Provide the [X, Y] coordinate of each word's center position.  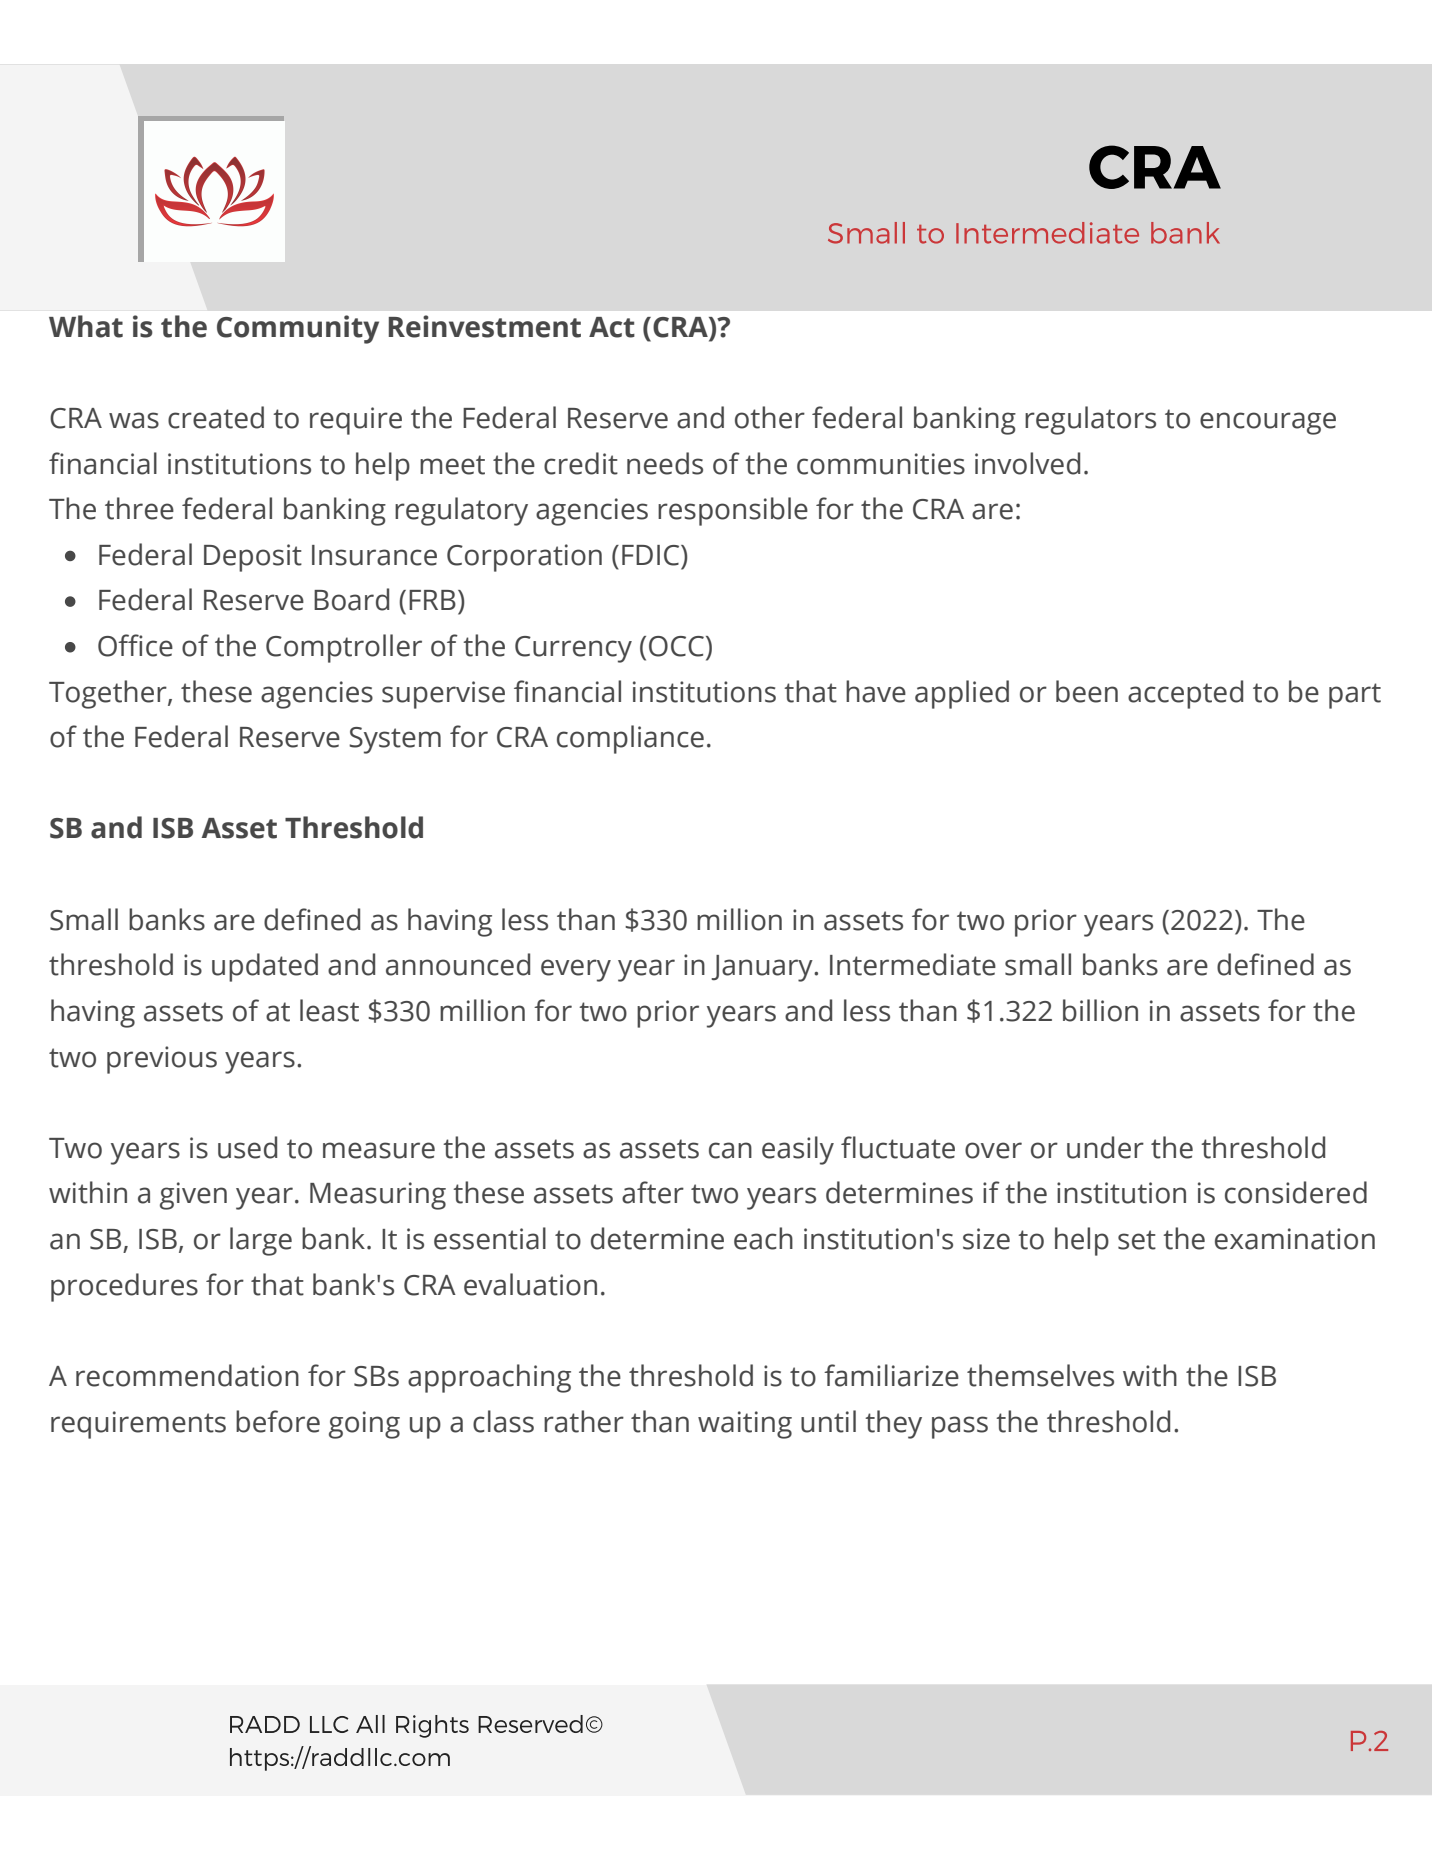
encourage [1268, 423]
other [770, 417]
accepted [1185, 694]
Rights [432, 1726]
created [216, 417]
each [763, 1238]
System [395, 740]
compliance [630, 739]
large [261, 1241]
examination [1295, 1239]
